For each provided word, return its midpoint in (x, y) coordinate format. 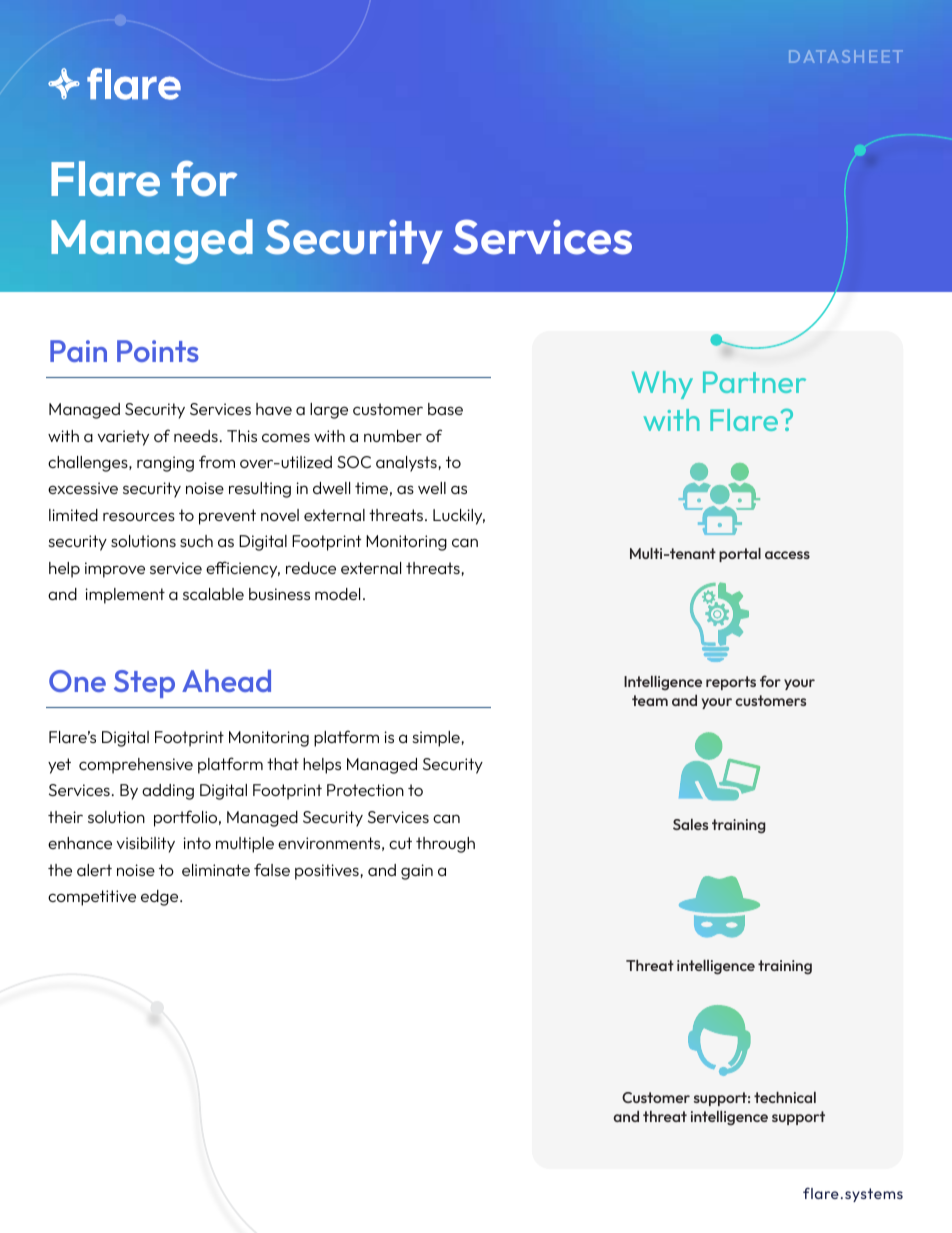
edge (161, 898)
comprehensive (136, 766)
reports (731, 683)
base (445, 409)
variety (123, 438)
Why (662, 385)
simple (437, 739)
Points (158, 351)
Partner (754, 382)
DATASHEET (846, 56)
